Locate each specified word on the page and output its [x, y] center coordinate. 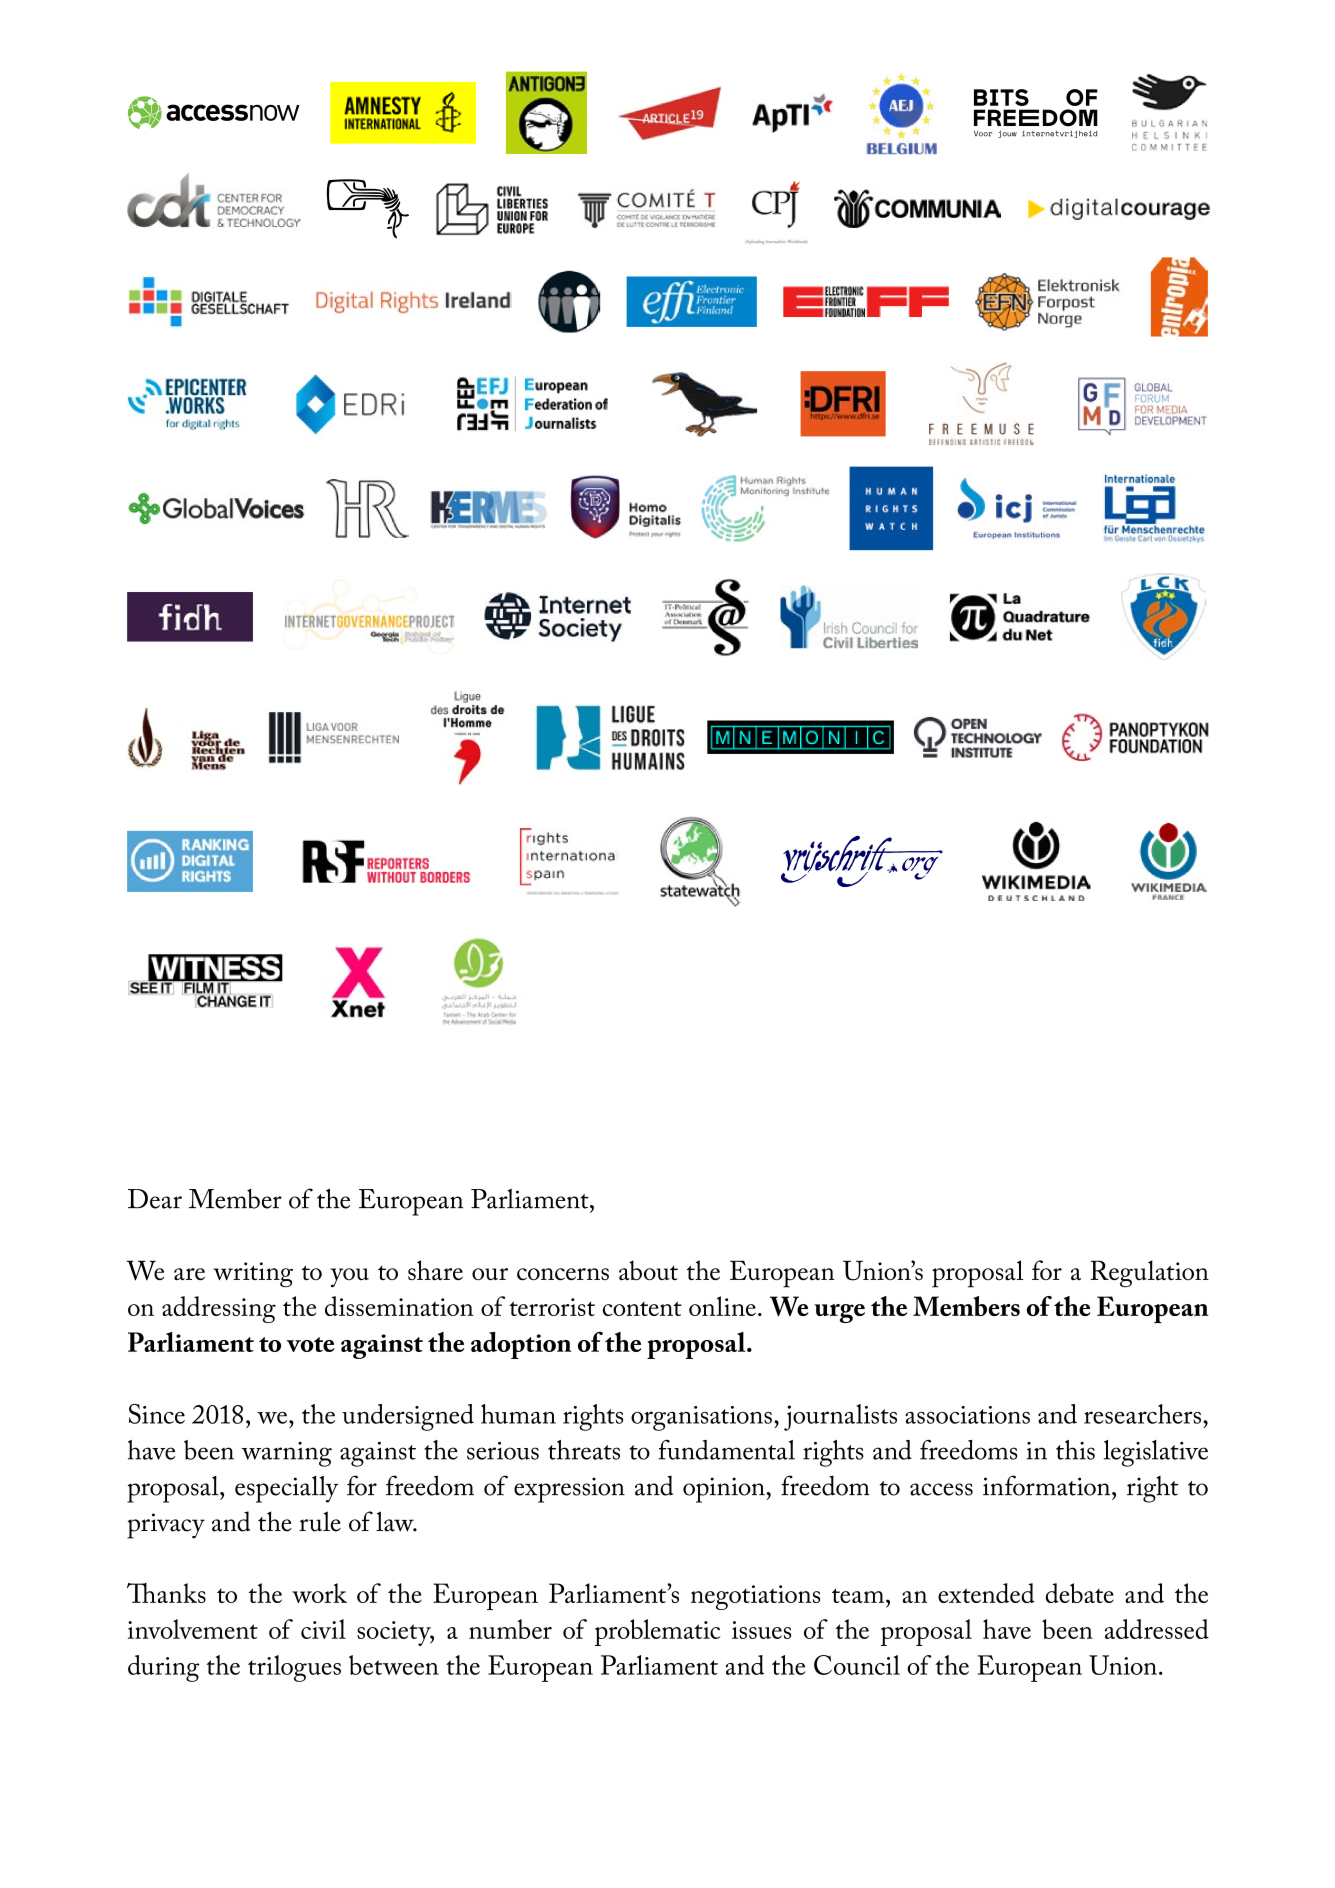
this [1075, 1450]
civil [323, 1629]
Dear [155, 1199]
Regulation [1149, 1273]
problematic [657, 1632]
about [648, 1270]
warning [286, 1454]
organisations [701, 1418]
